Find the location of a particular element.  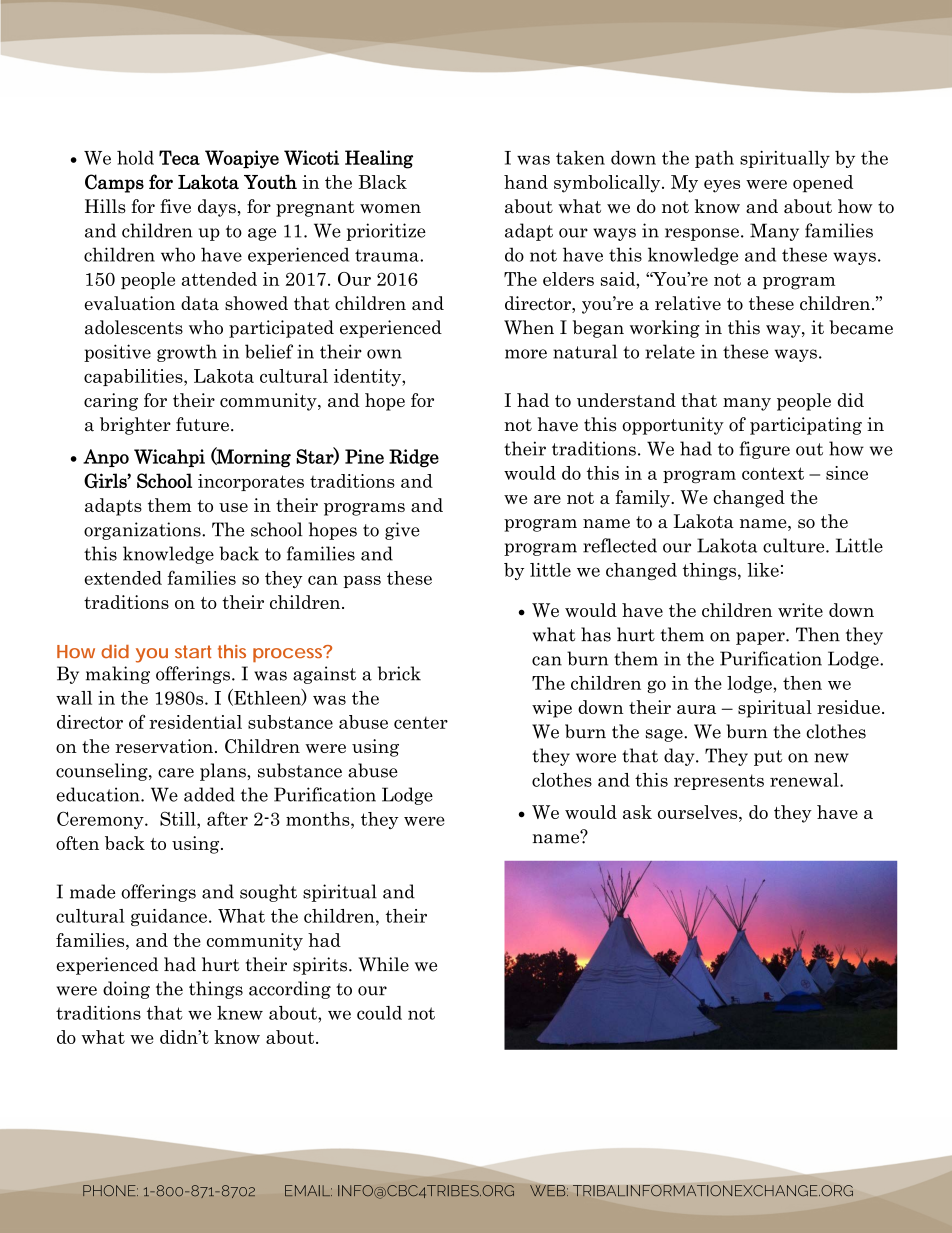

brighter is located at coordinates (135, 426).
